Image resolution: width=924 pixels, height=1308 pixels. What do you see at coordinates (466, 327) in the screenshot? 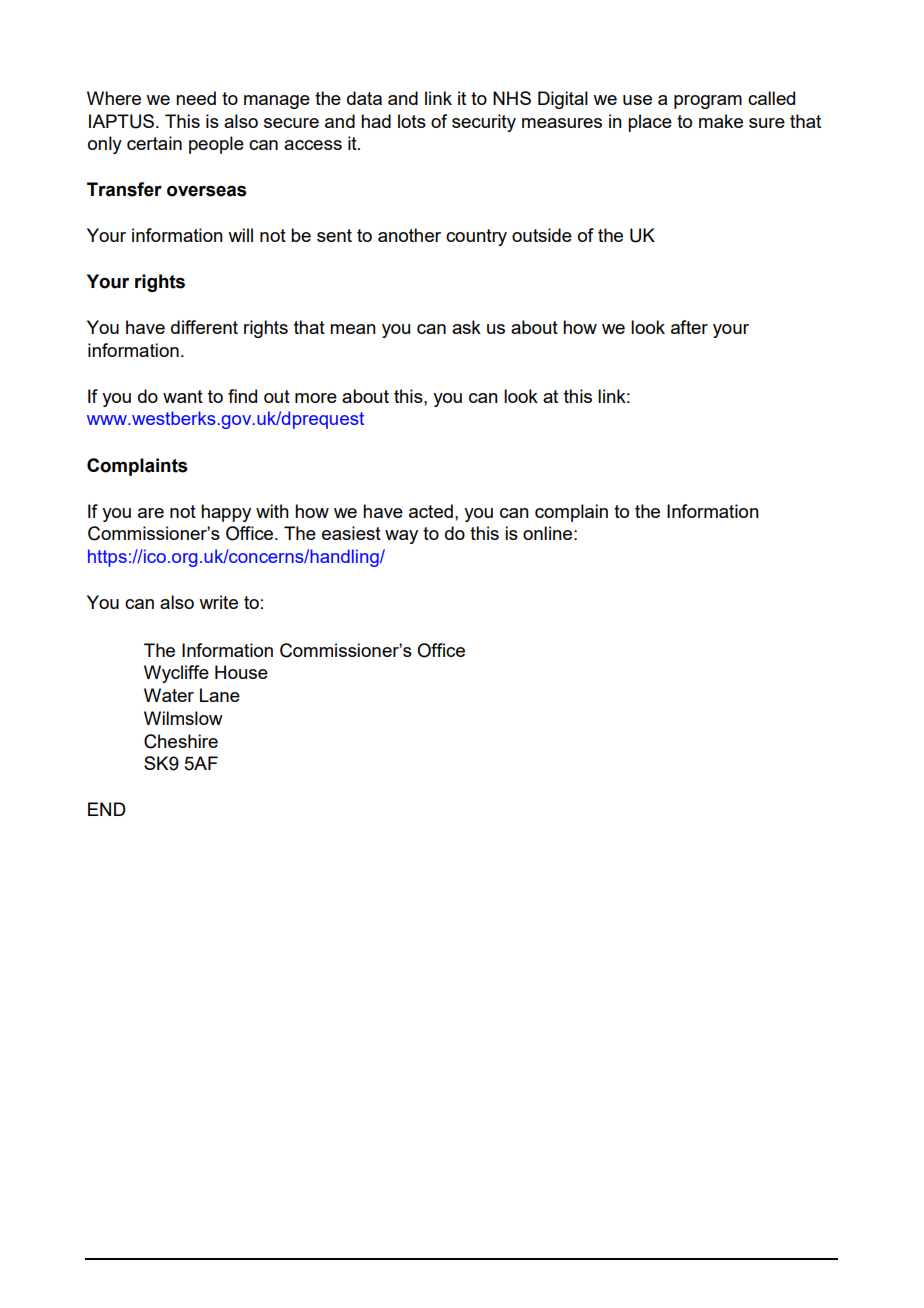
I see `ask` at bounding box center [466, 327].
